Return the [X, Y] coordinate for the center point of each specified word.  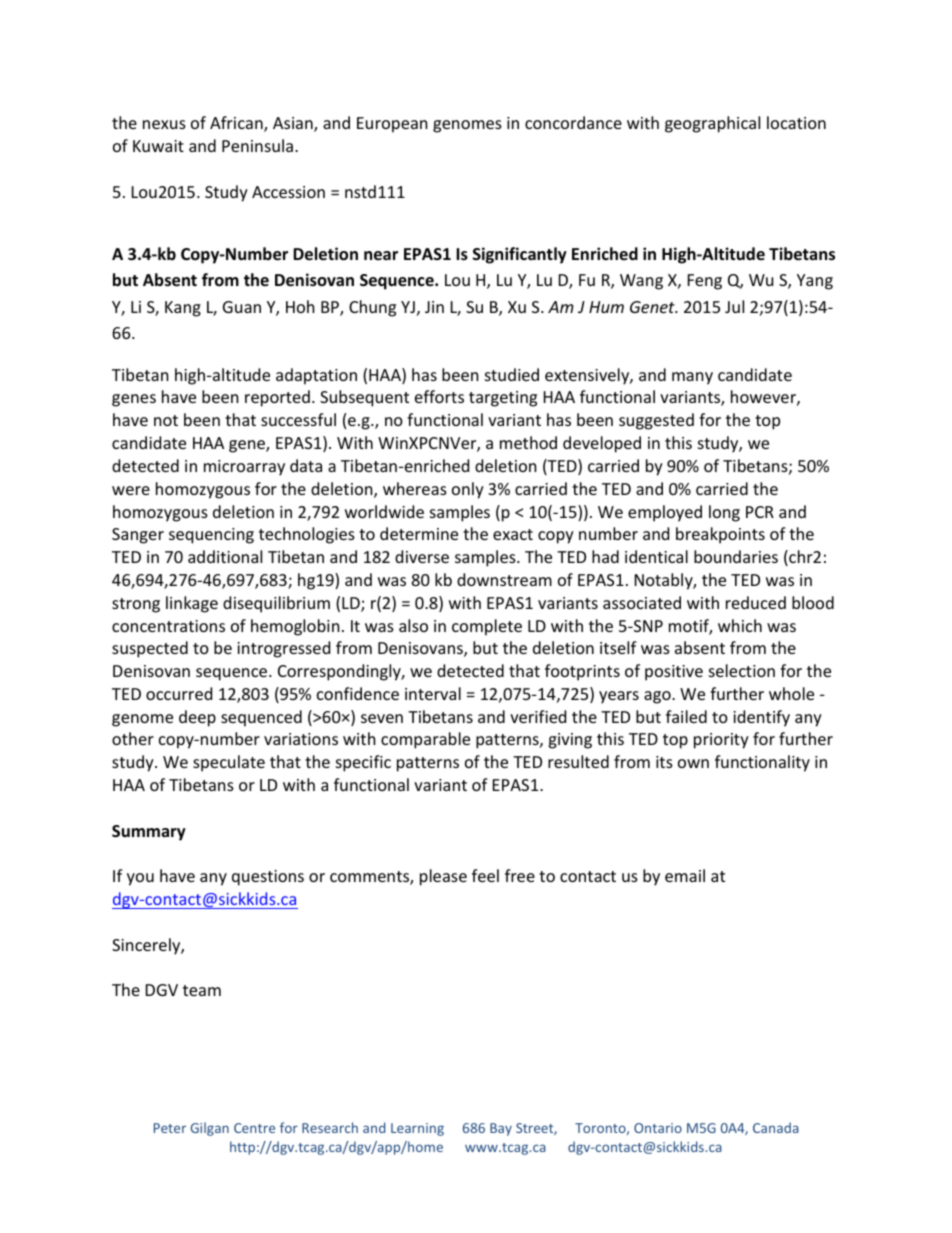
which [740, 625]
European [392, 125]
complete [487, 627]
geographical [712, 124]
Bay [501, 1129]
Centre [254, 1128]
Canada [776, 1127]
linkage [192, 604]
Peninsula [257, 145]
